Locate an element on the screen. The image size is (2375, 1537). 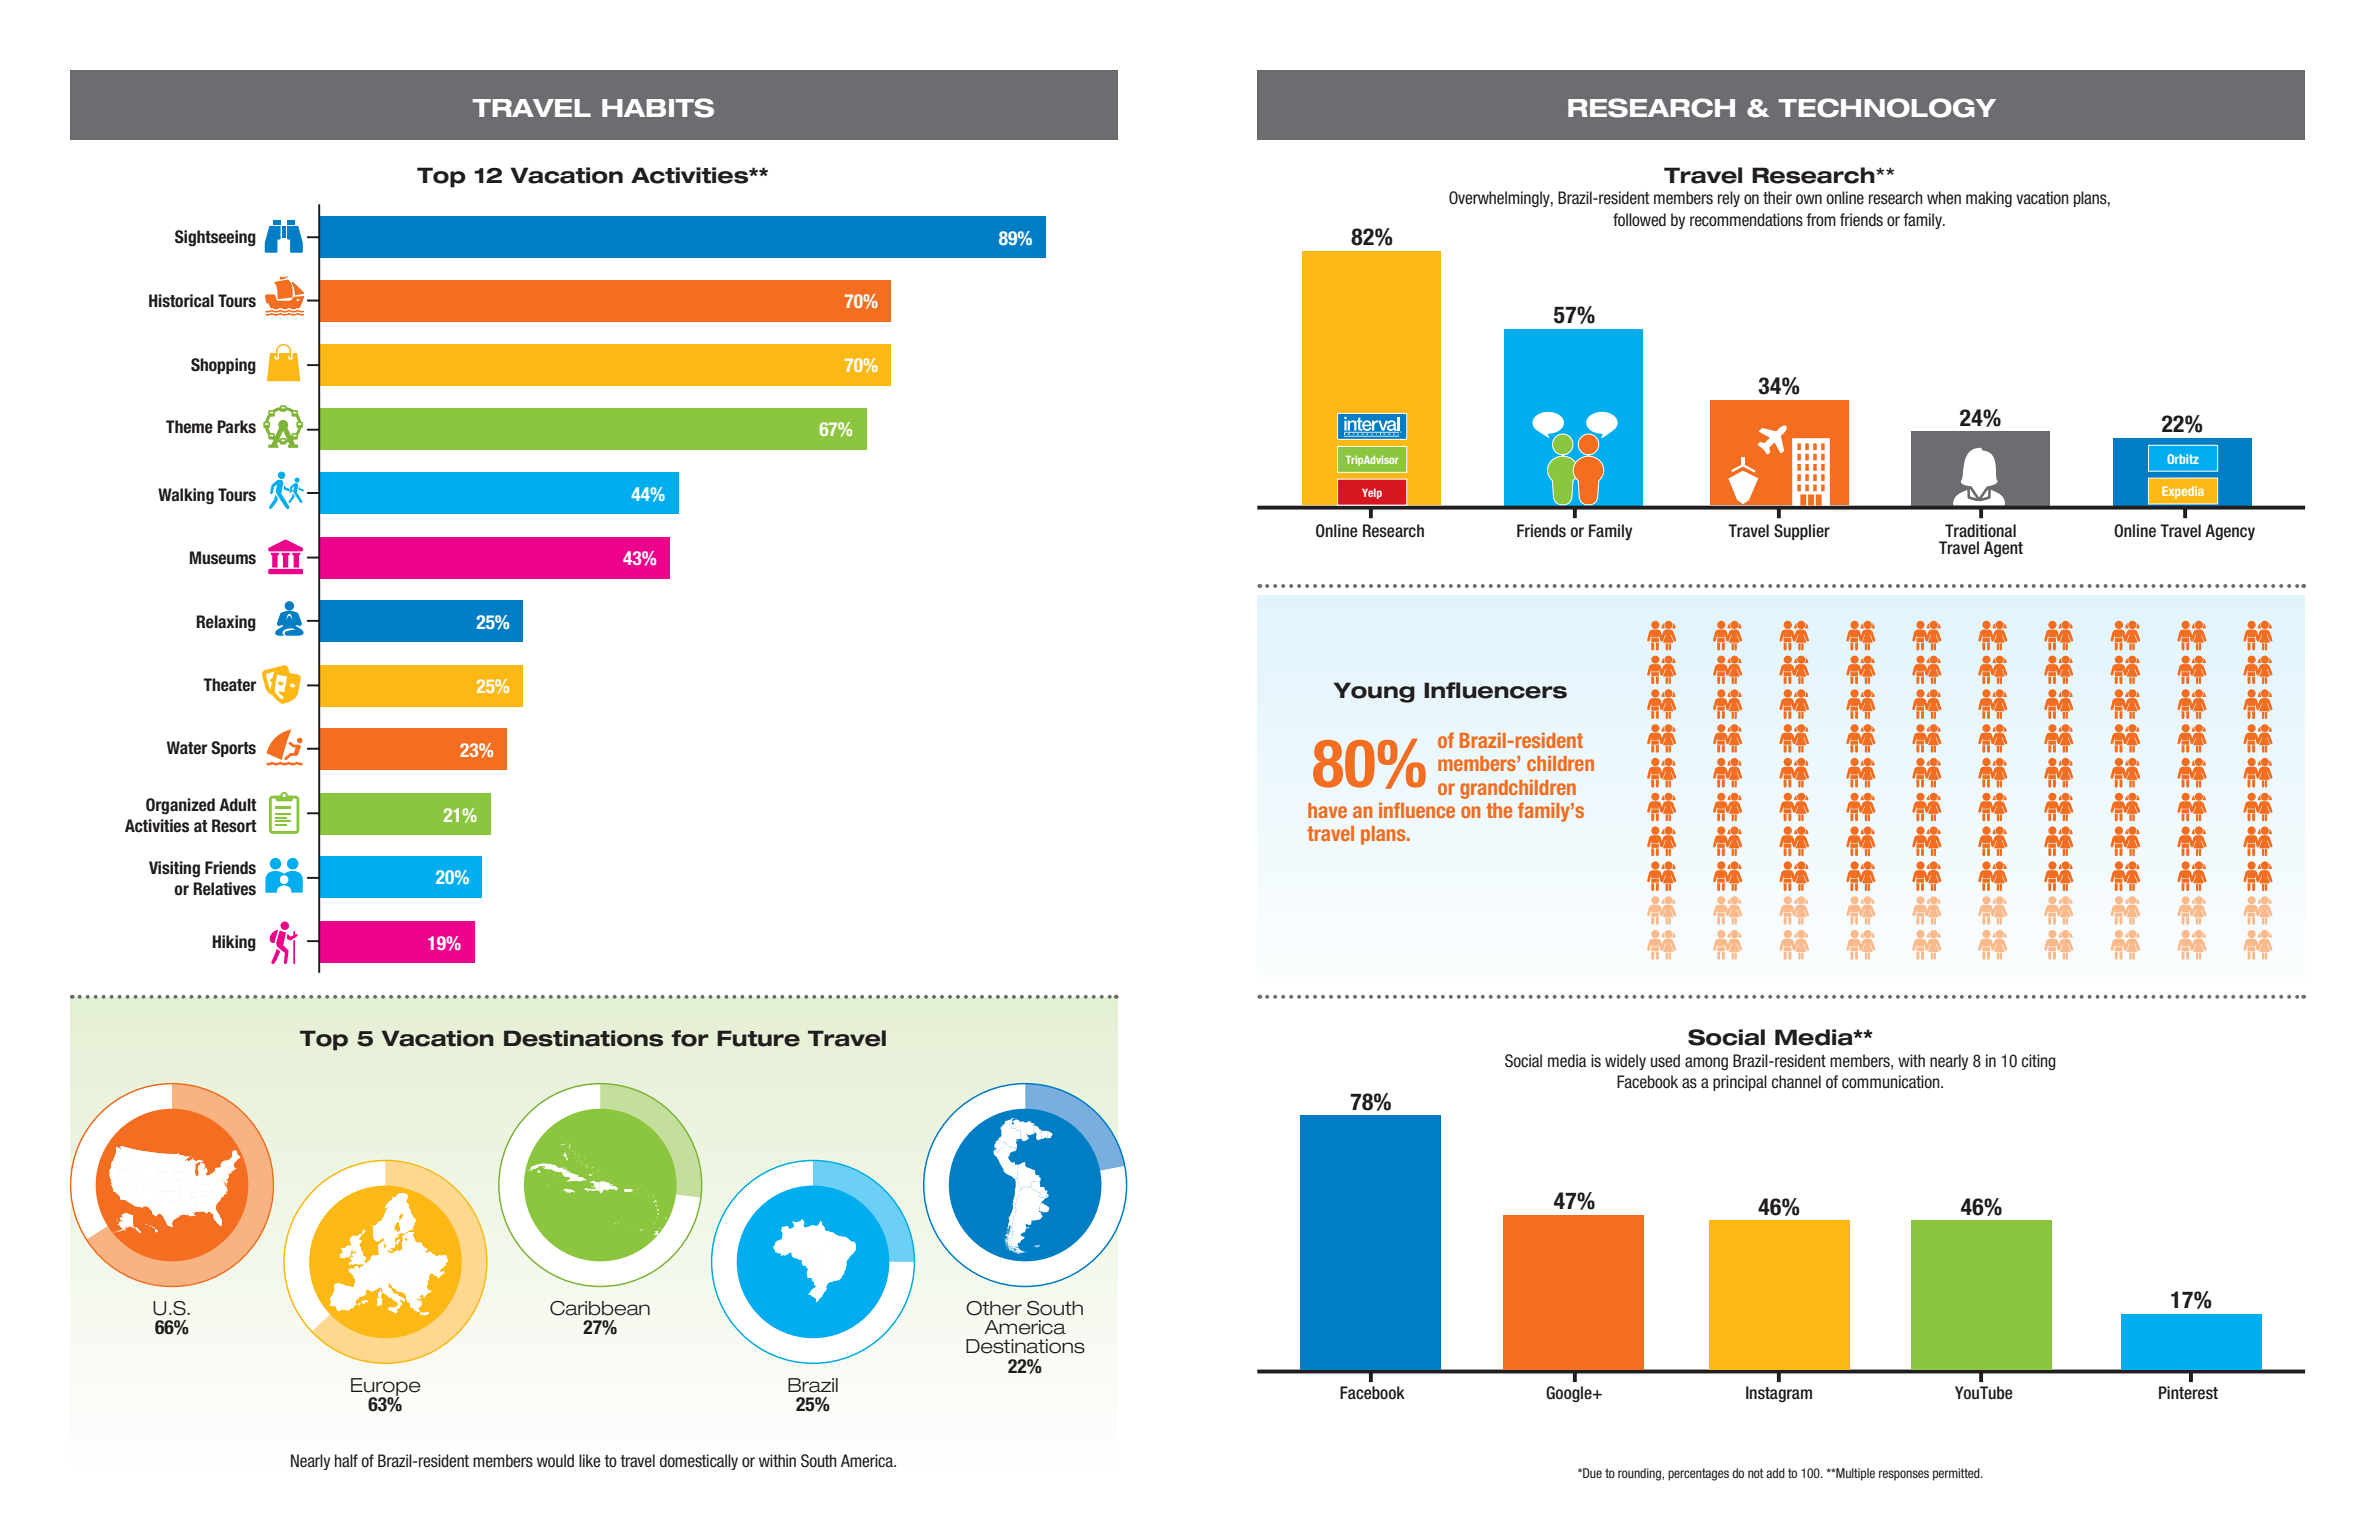
making is located at coordinates (1989, 199).
